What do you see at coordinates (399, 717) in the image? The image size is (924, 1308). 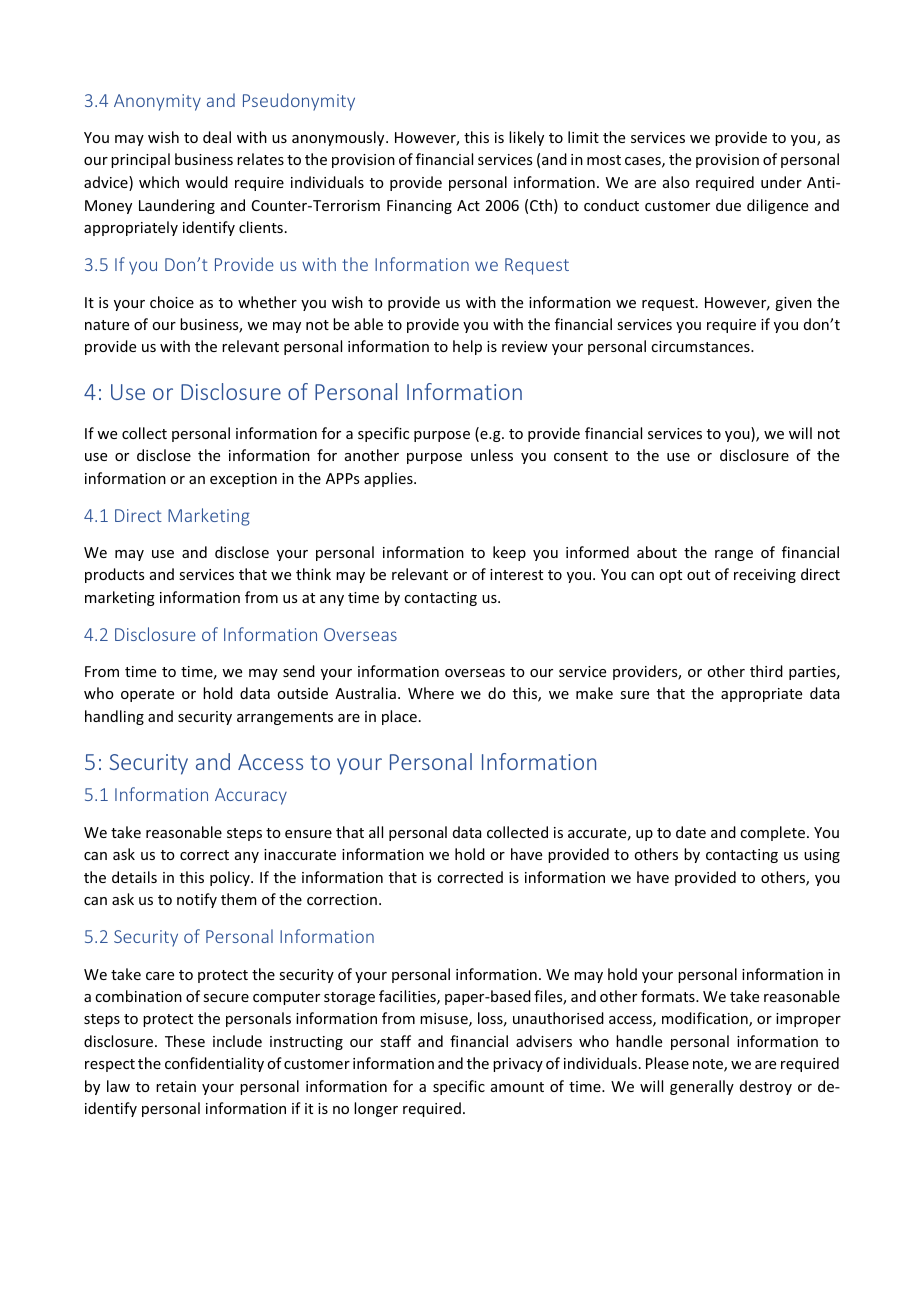 I see `place` at bounding box center [399, 717].
